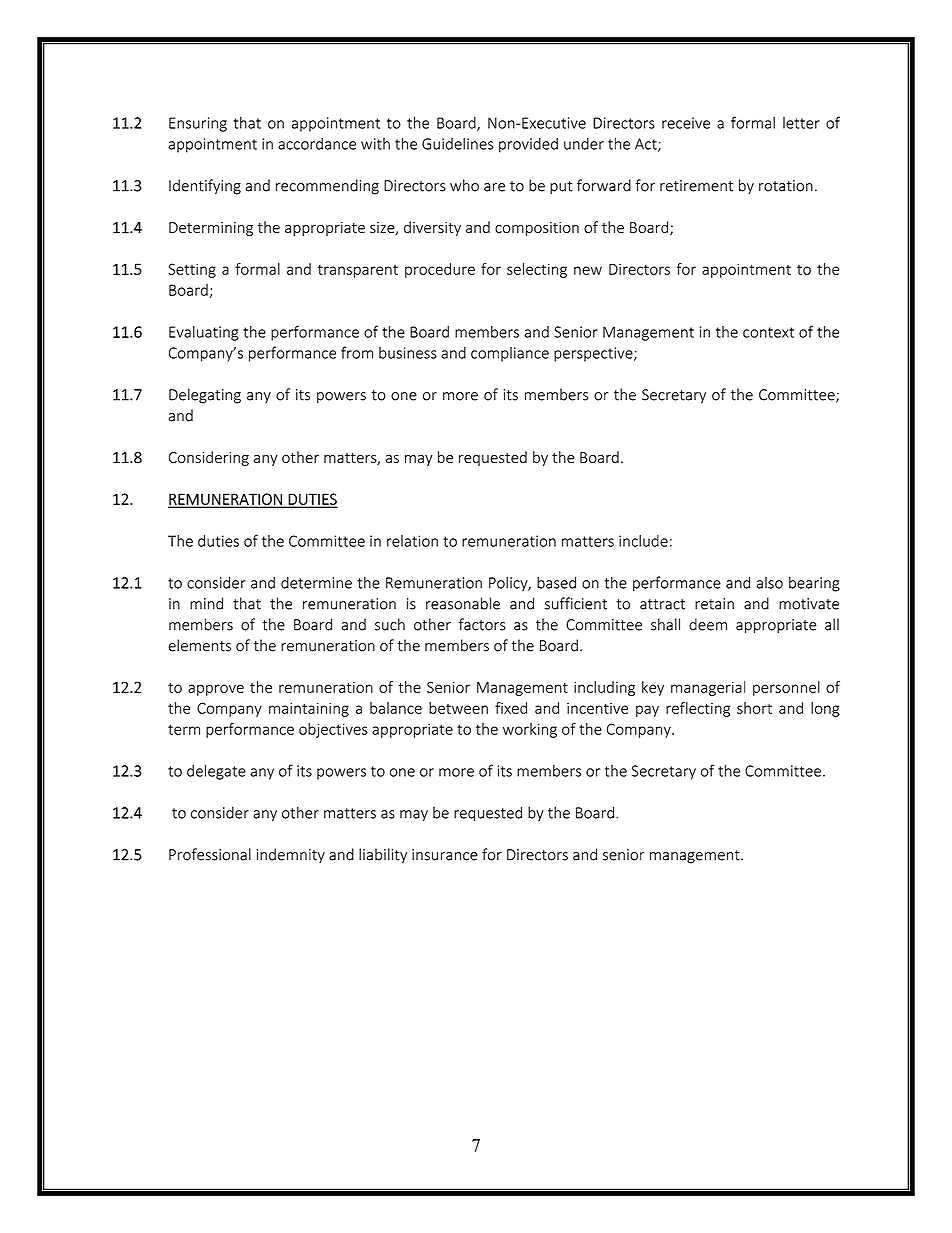  What do you see at coordinates (528, 145) in the page?
I see `provided` at bounding box center [528, 145].
